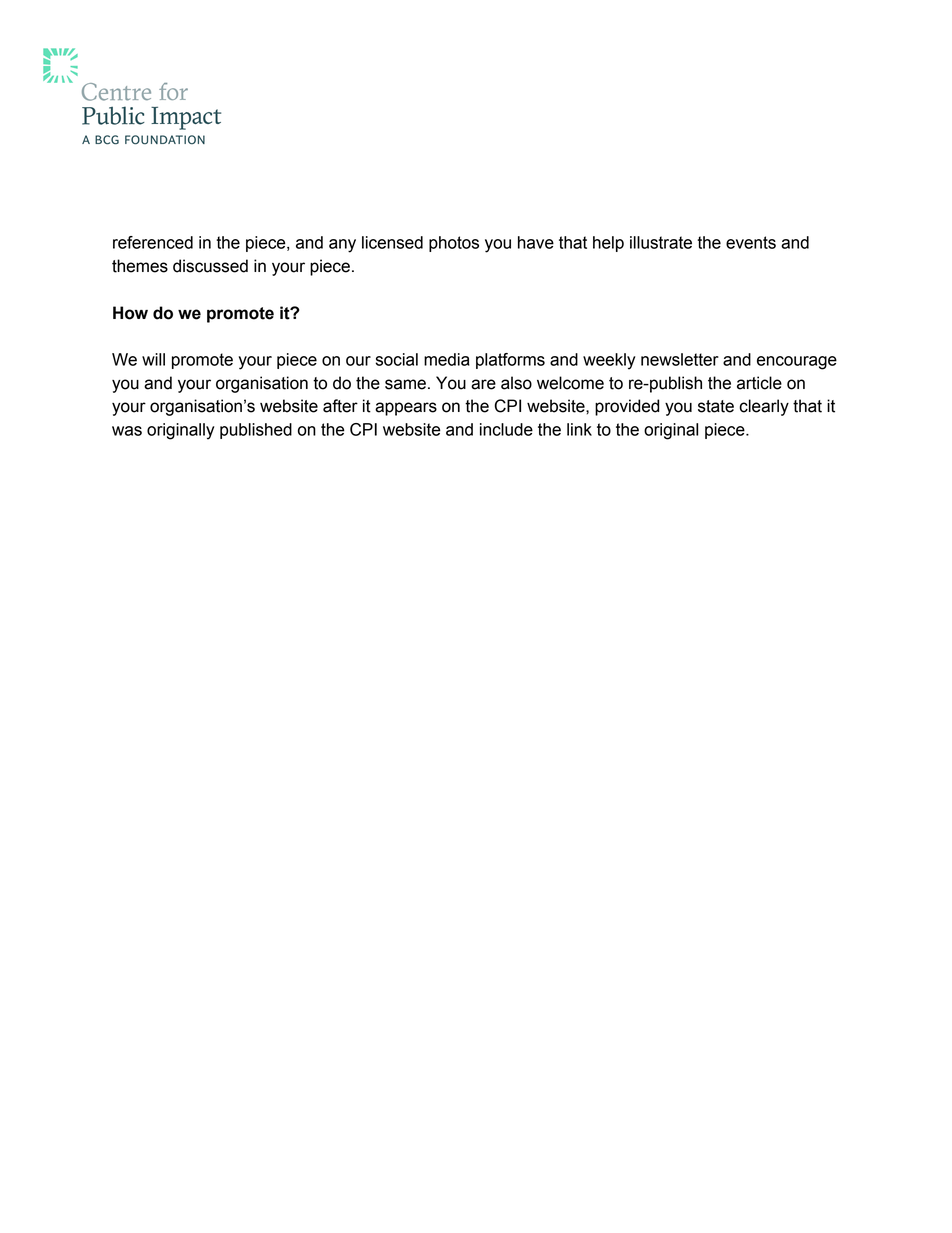  What do you see at coordinates (340, 406) in the screenshot?
I see `after` at bounding box center [340, 406].
